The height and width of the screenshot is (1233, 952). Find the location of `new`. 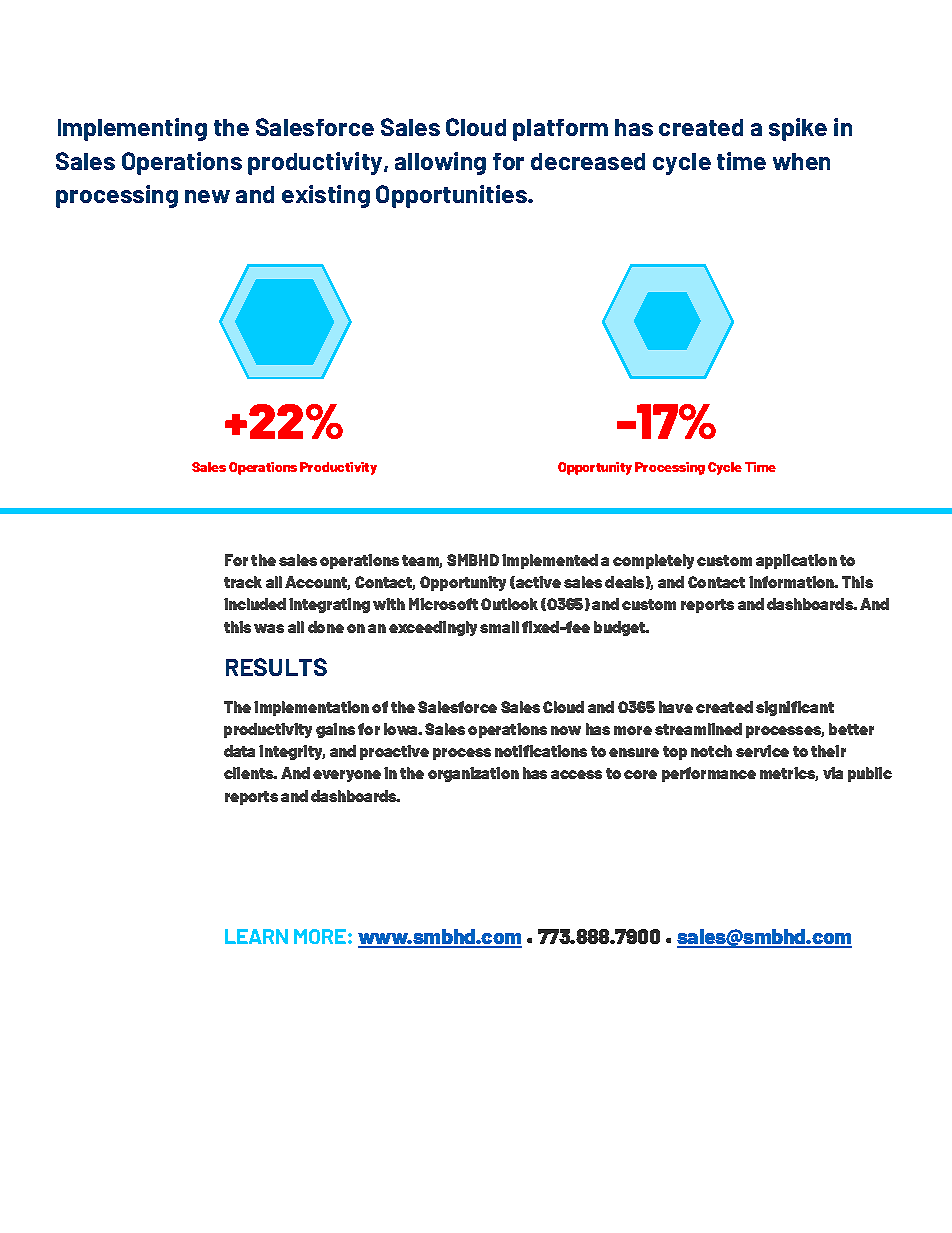

new is located at coordinates (207, 196).
